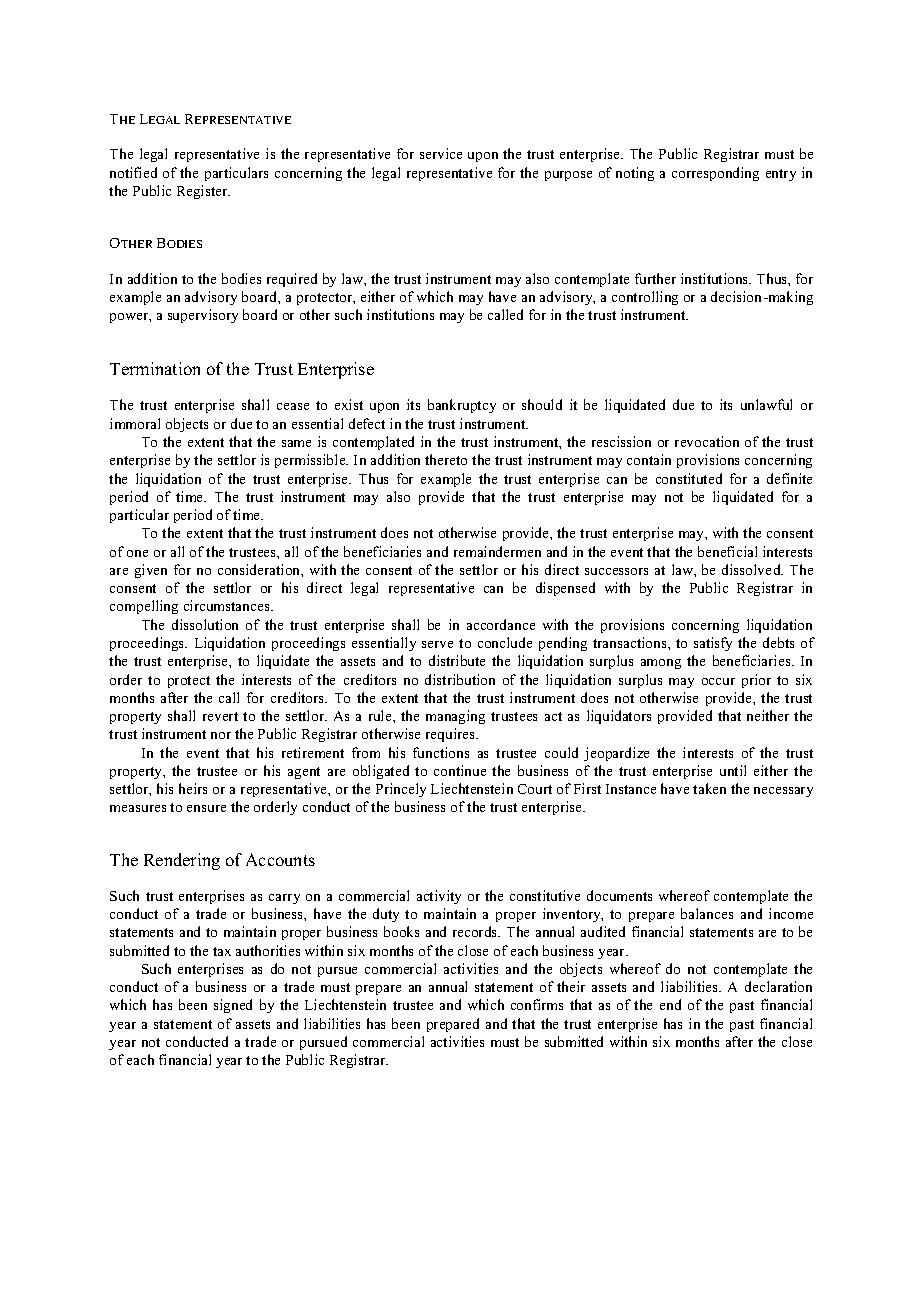 The height and width of the document is (1308, 924). Describe the element at coordinates (778, 986) in the document. I see `declaration` at that location.
